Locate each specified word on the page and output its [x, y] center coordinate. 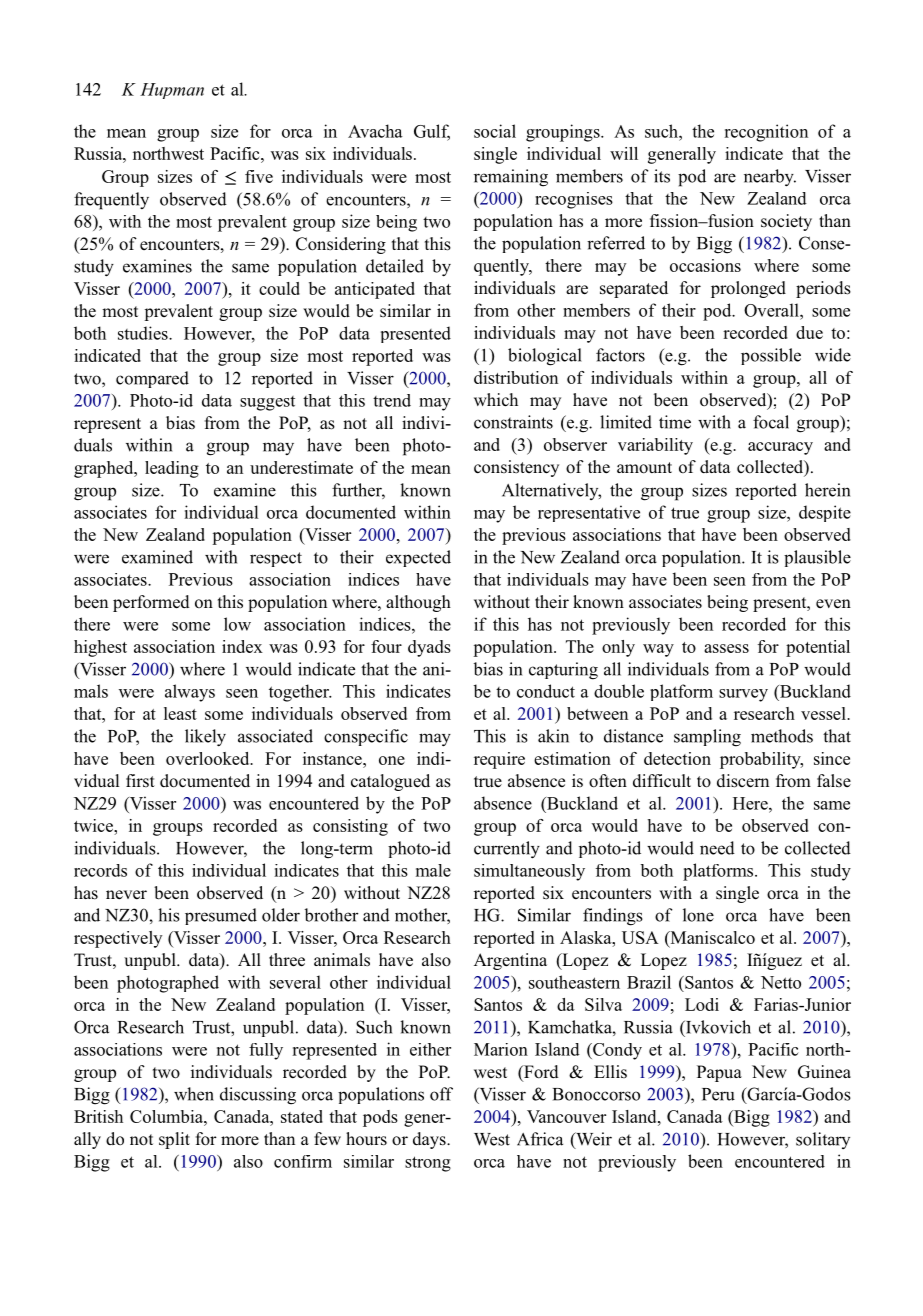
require [499, 760]
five [259, 176]
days [430, 1140]
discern [743, 781]
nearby [770, 178]
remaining [511, 178]
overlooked [209, 758]
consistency [516, 468]
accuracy [780, 448]
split [174, 1140]
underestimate [301, 467]
